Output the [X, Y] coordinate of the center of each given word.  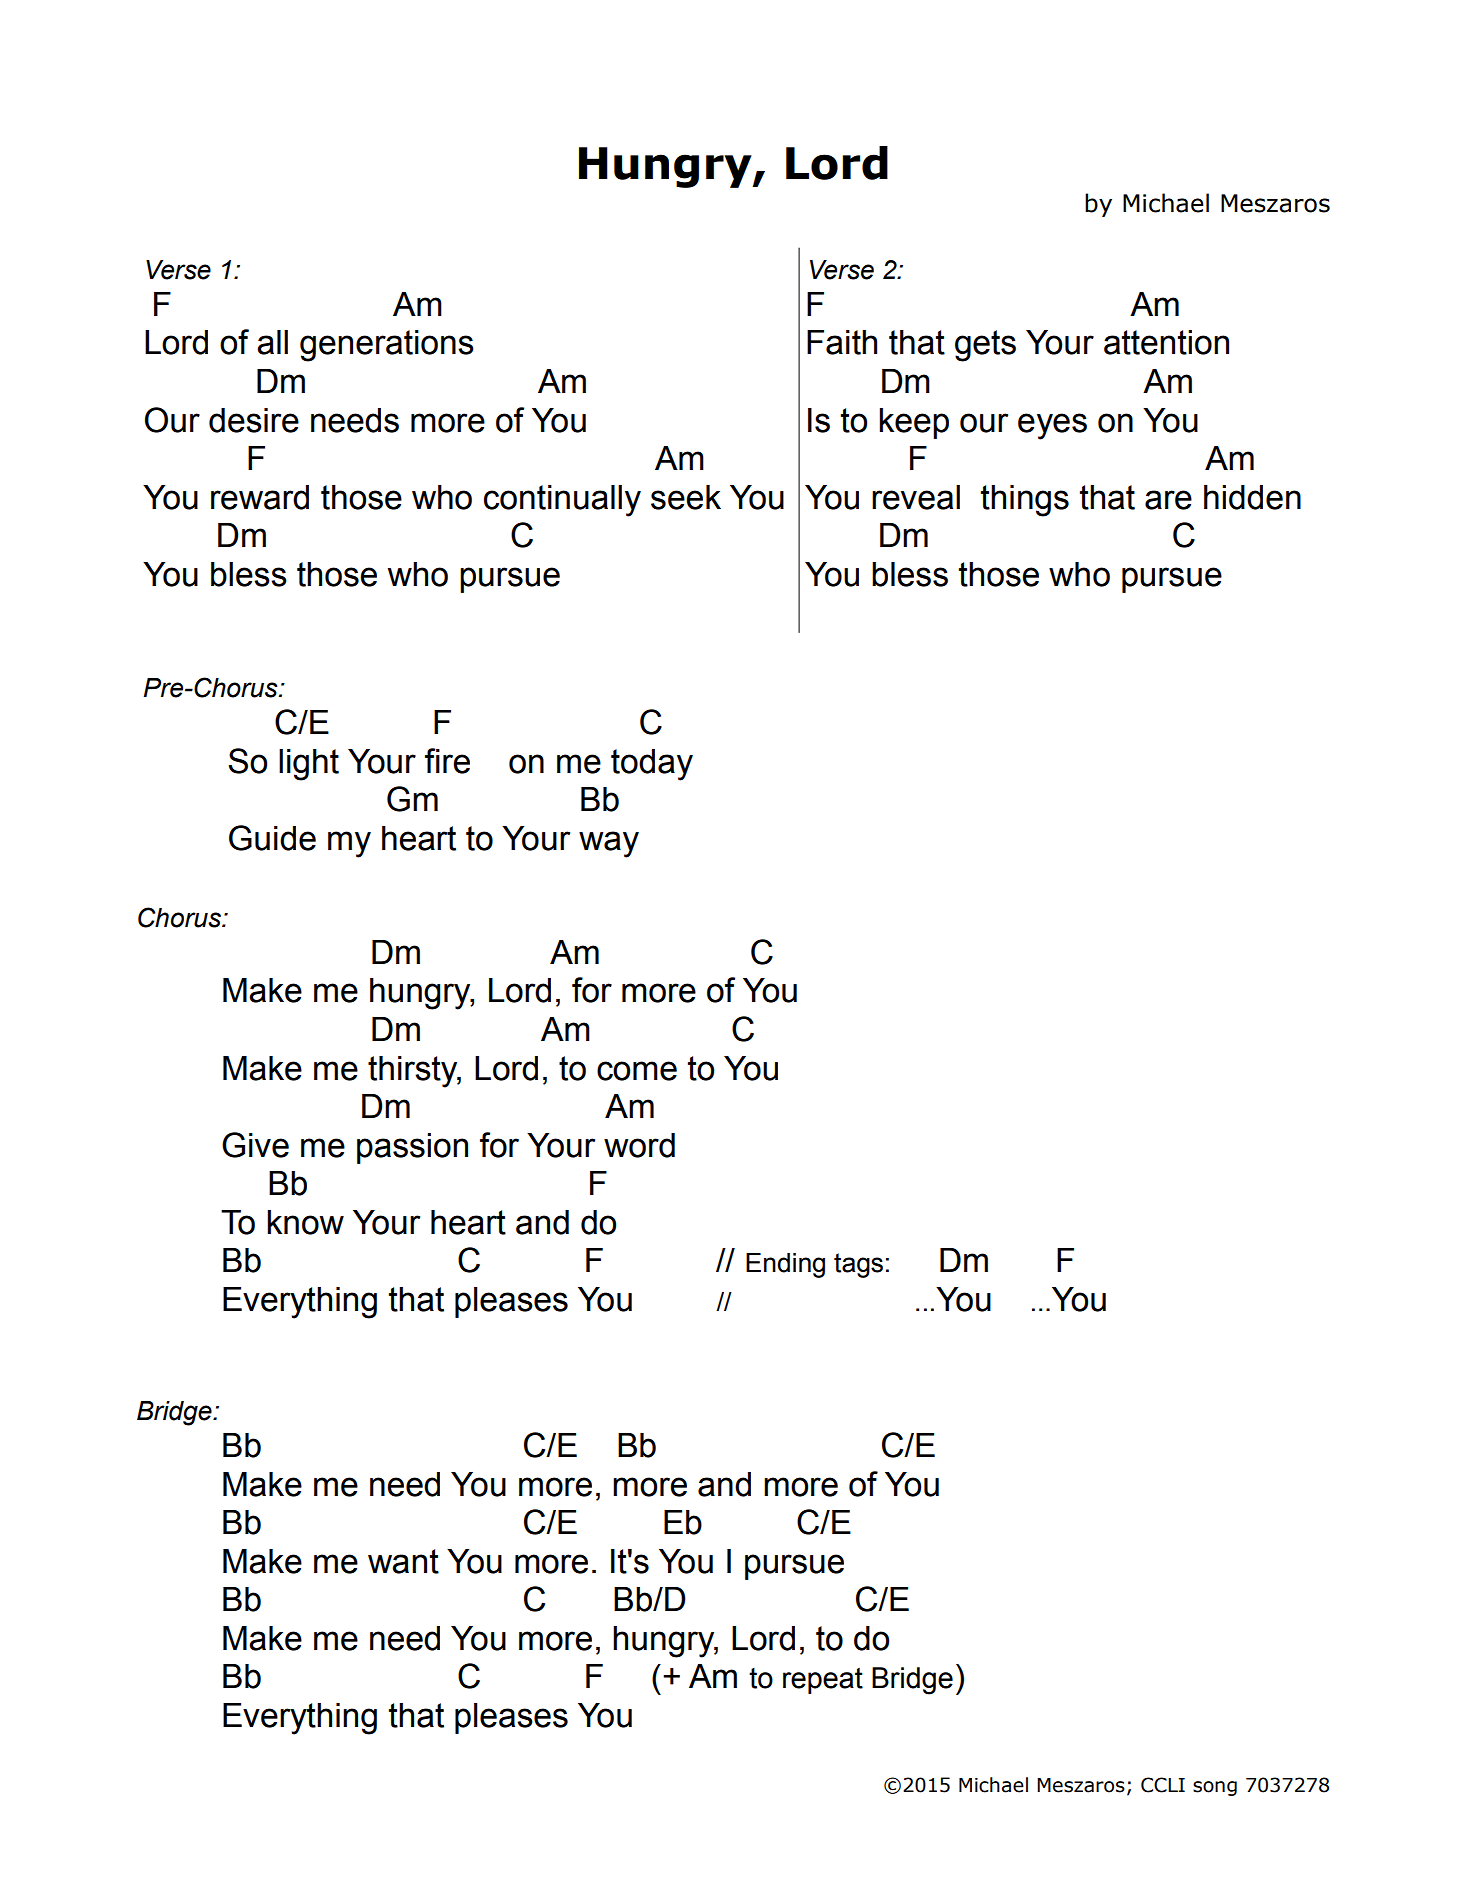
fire [447, 761]
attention [1166, 342]
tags [858, 1265]
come [637, 1071]
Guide [272, 838]
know [305, 1222]
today [652, 765]
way [609, 844]
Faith [842, 342]
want [403, 1561]
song [1215, 1788]
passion [412, 1148]
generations [387, 346]
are [1168, 500]
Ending [785, 1265]
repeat [823, 1681]
